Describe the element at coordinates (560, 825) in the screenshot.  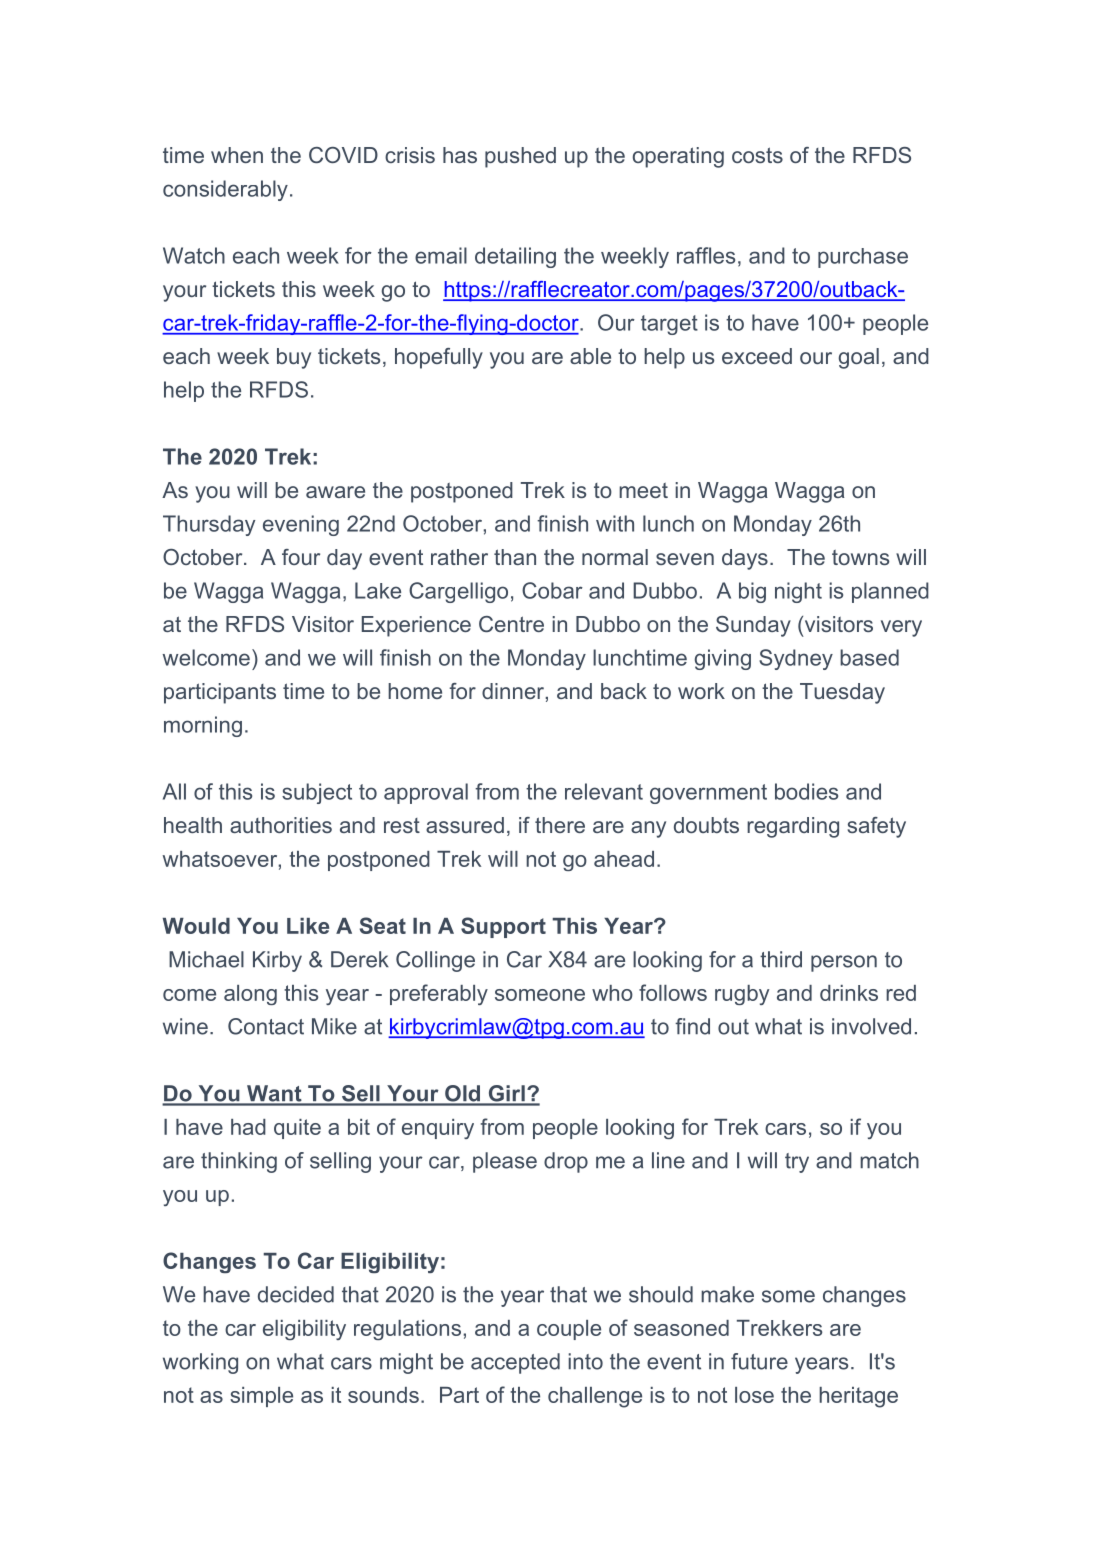
I see `there` at that location.
